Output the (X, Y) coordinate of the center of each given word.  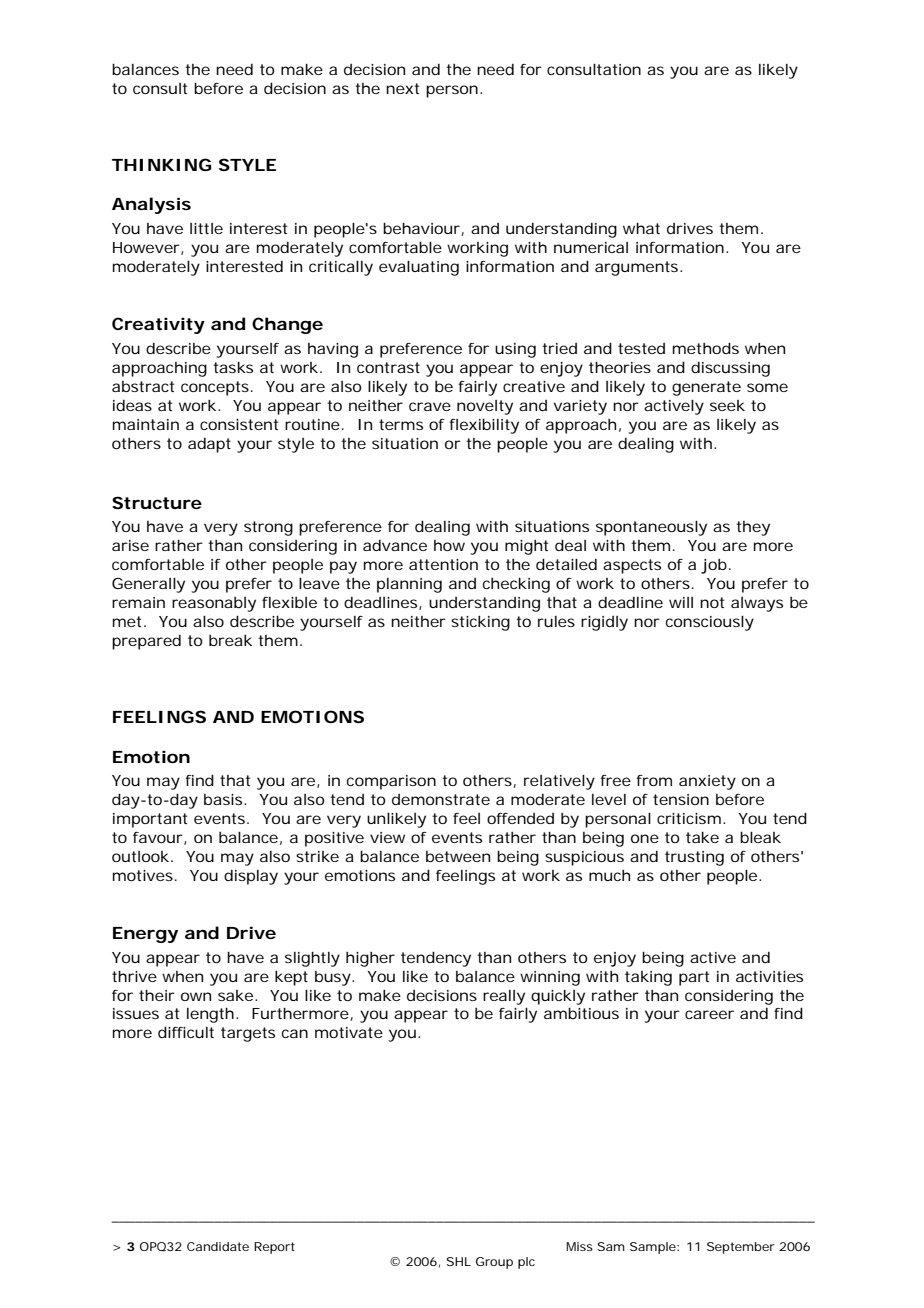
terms (401, 424)
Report (274, 1248)
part (694, 978)
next (402, 88)
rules (556, 621)
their (157, 995)
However (146, 247)
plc (526, 1263)
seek (727, 405)
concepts (215, 388)
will (681, 602)
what (641, 228)
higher (370, 959)
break (230, 640)
